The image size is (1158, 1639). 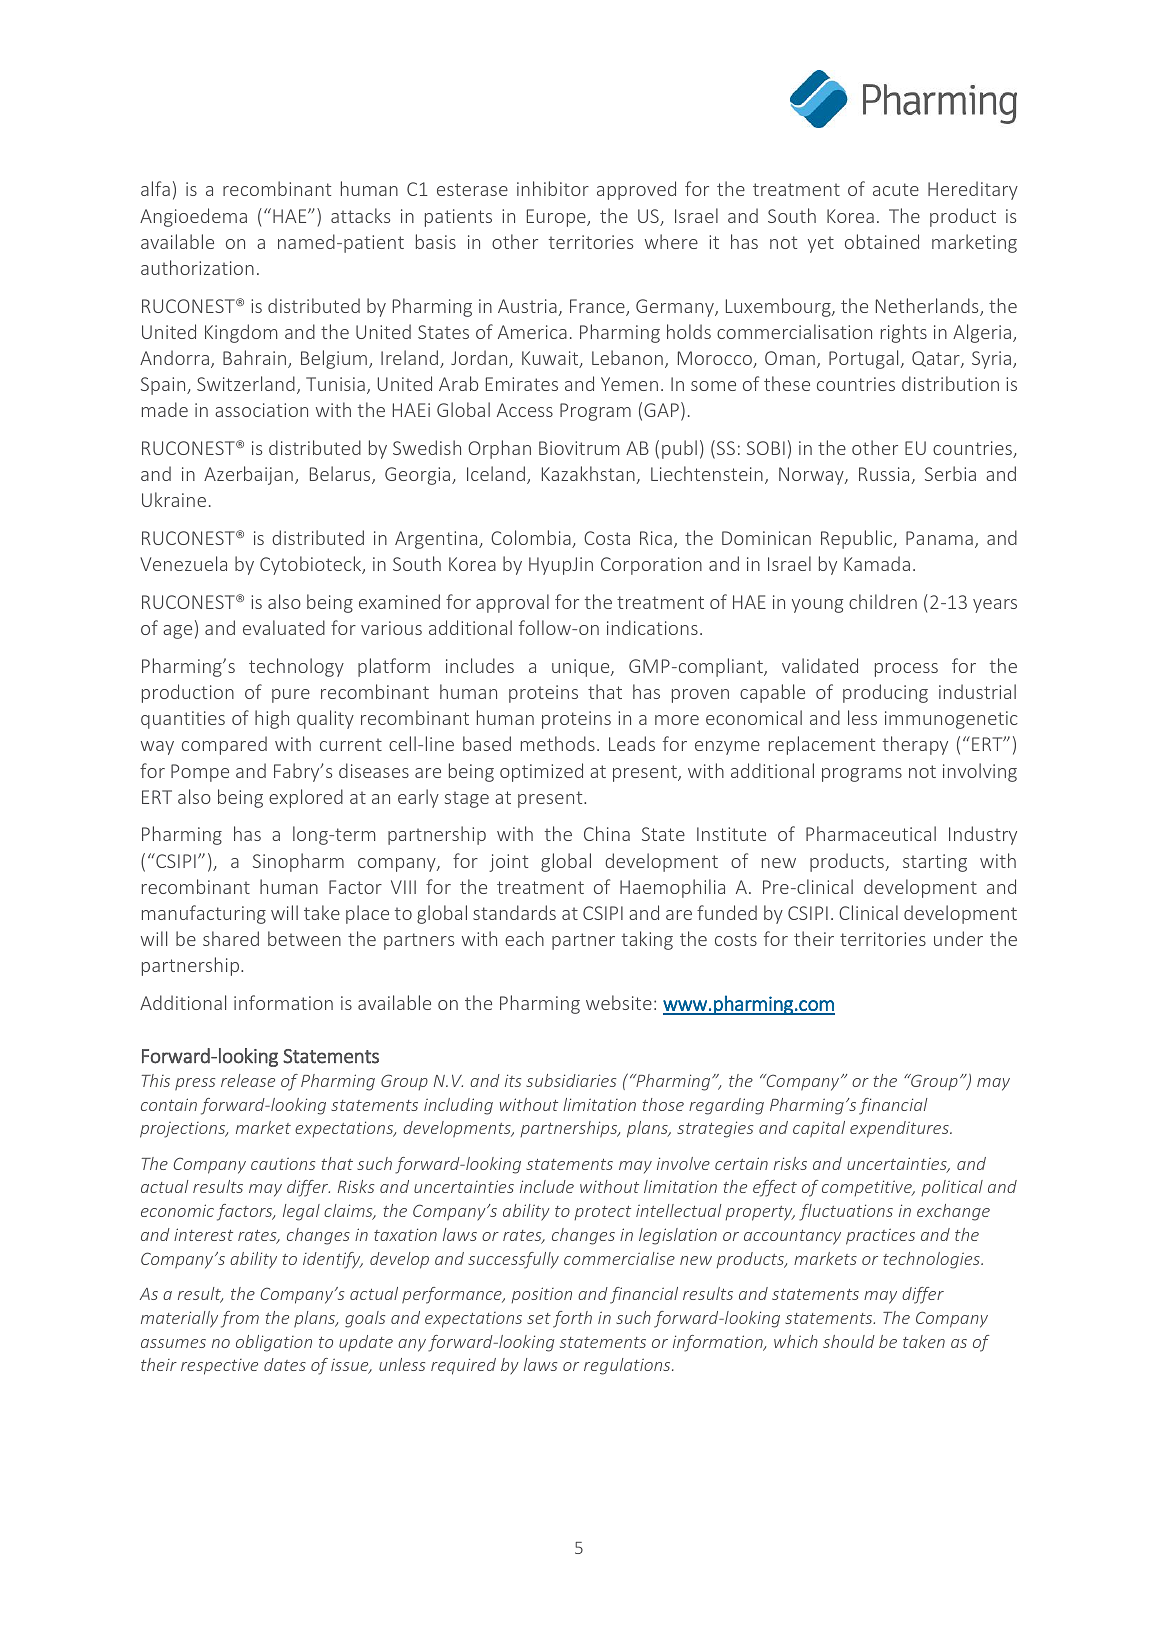 What do you see at coordinates (541, 772) in the document?
I see `optimized` at bounding box center [541, 772].
